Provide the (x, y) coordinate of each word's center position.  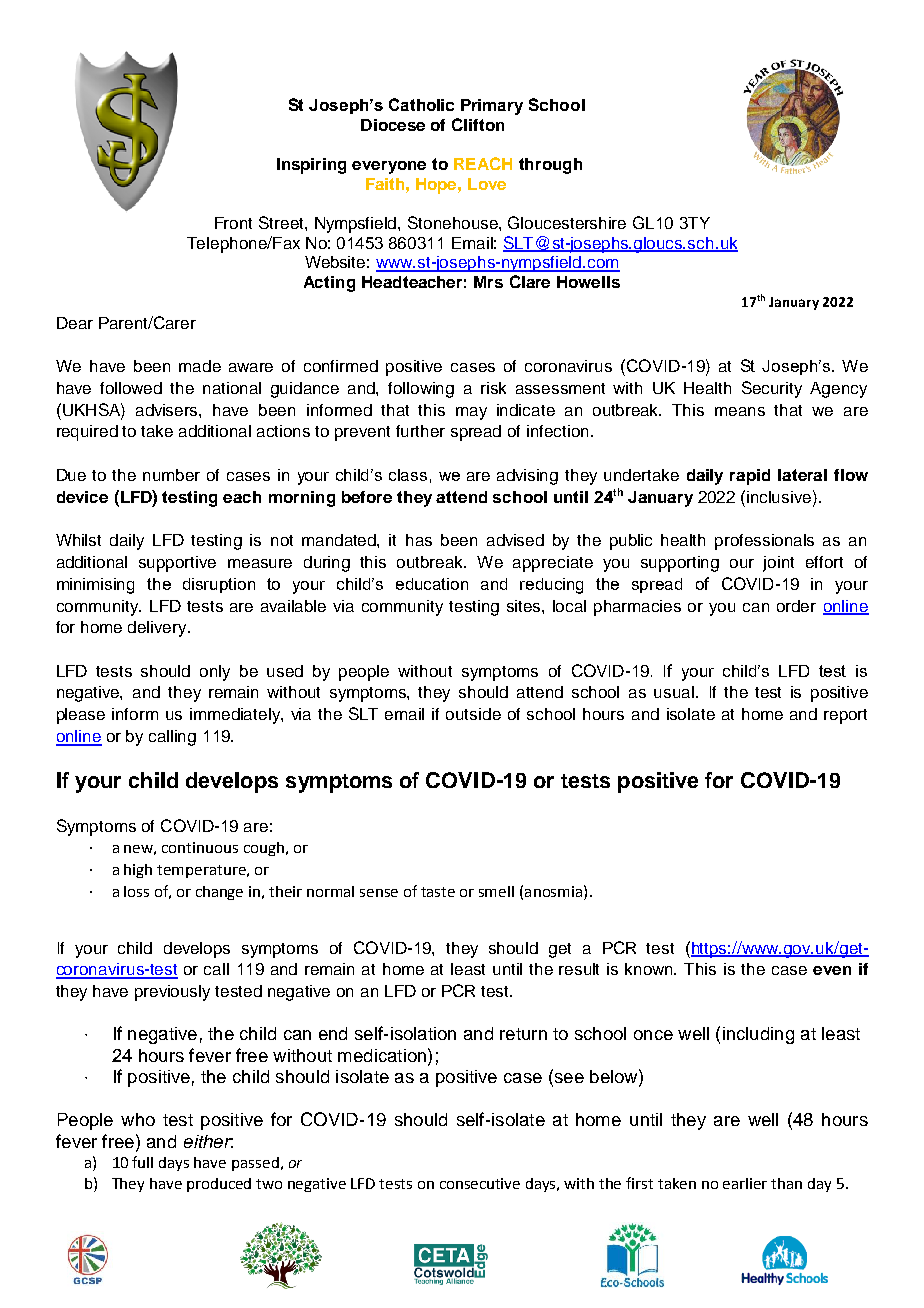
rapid (750, 477)
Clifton (478, 124)
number (171, 475)
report (845, 716)
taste (438, 892)
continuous (200, 847)
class (408, 475)
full (142, 1162)
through (550, 166)
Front (233, 223)
